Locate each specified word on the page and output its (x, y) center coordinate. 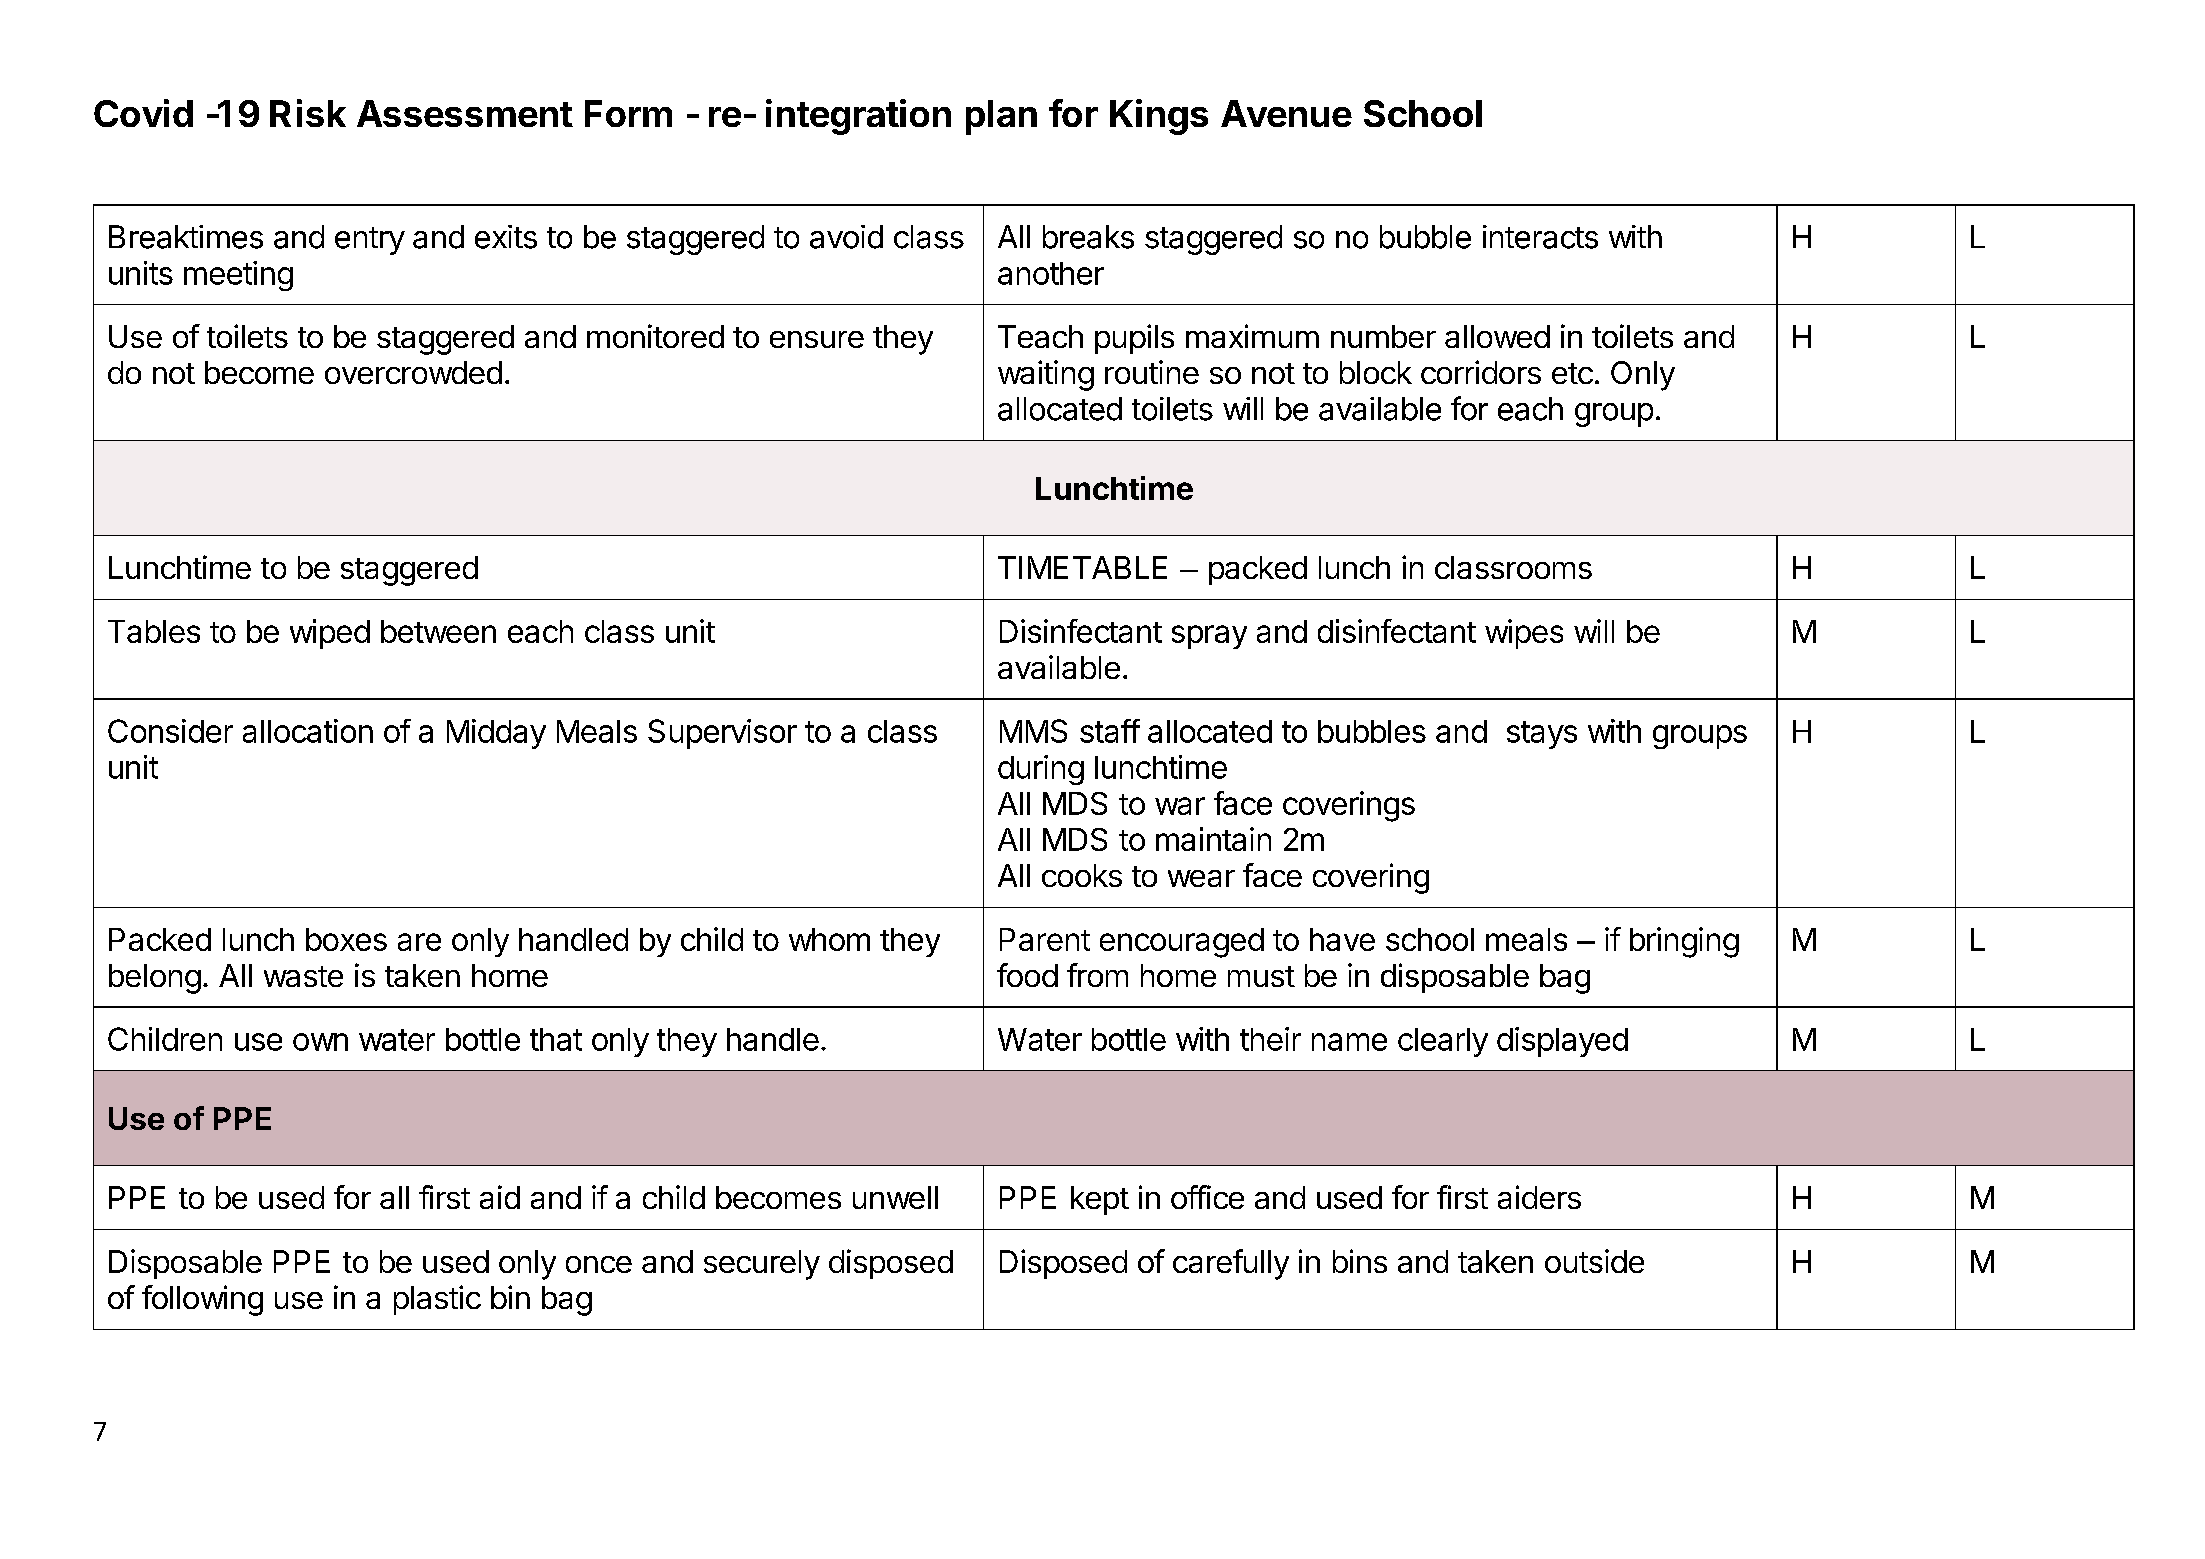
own (320, 1042)
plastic (437, 1300)
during (1041, 770)
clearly (1443, 1042)
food (1027, 975)
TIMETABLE (1082, 567)
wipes (1524, 634)
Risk (308, 113)
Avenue (1286, 113)
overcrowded (413, 372)
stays (1542, 735)
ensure (817, 339)
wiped (330, 634)
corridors (1481, 372)
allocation (308, 731)
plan (1001, 117)
